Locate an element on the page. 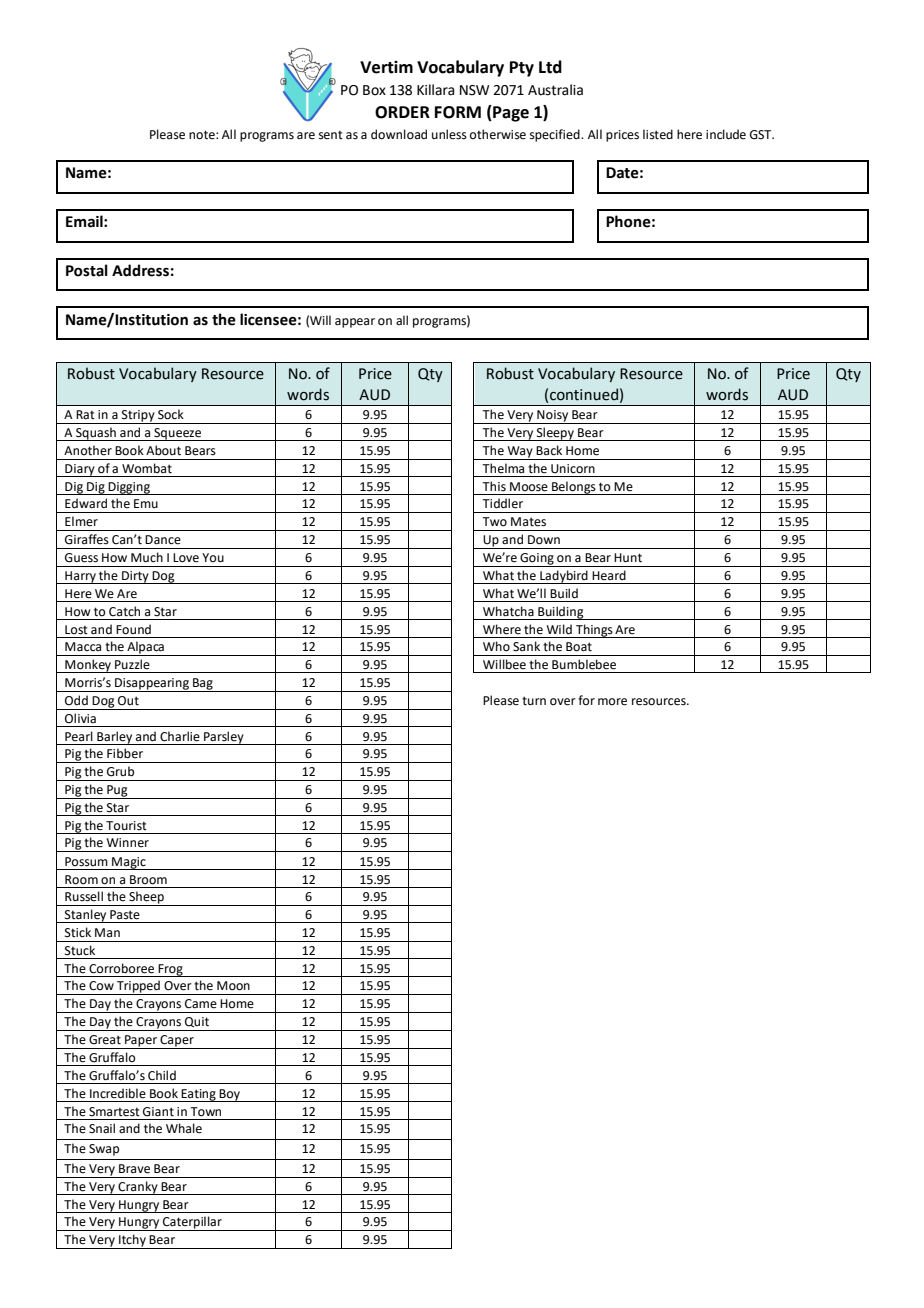 The image size is (924, 1308). ORDER is located at coordinates (402, 112).
